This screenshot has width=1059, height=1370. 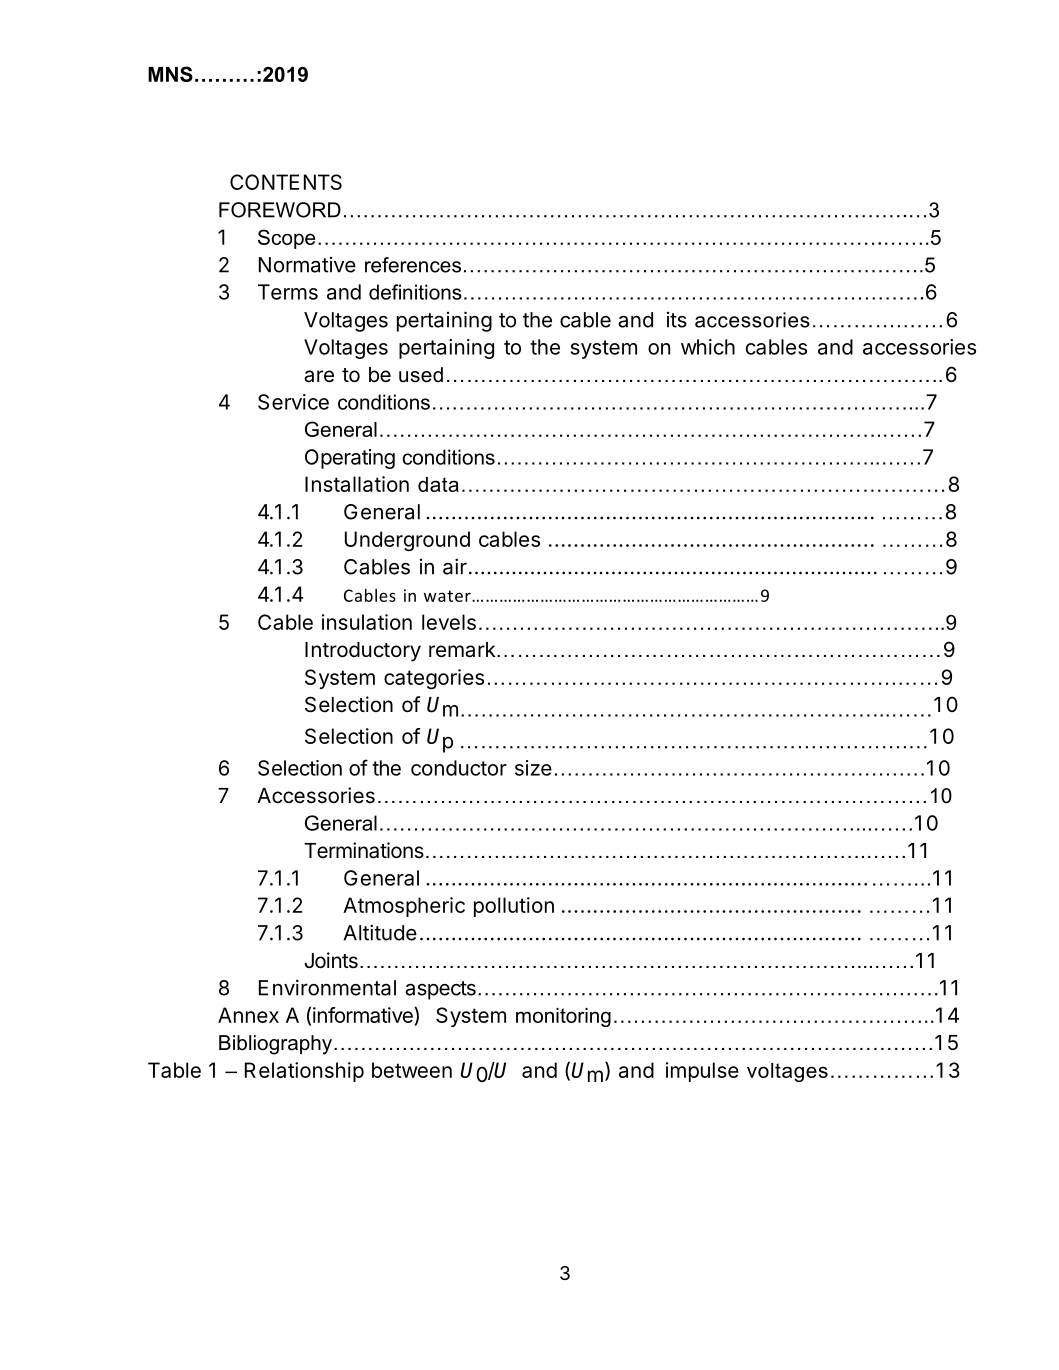 I want to click on CONTENTS, so click(x=286, y=182).
